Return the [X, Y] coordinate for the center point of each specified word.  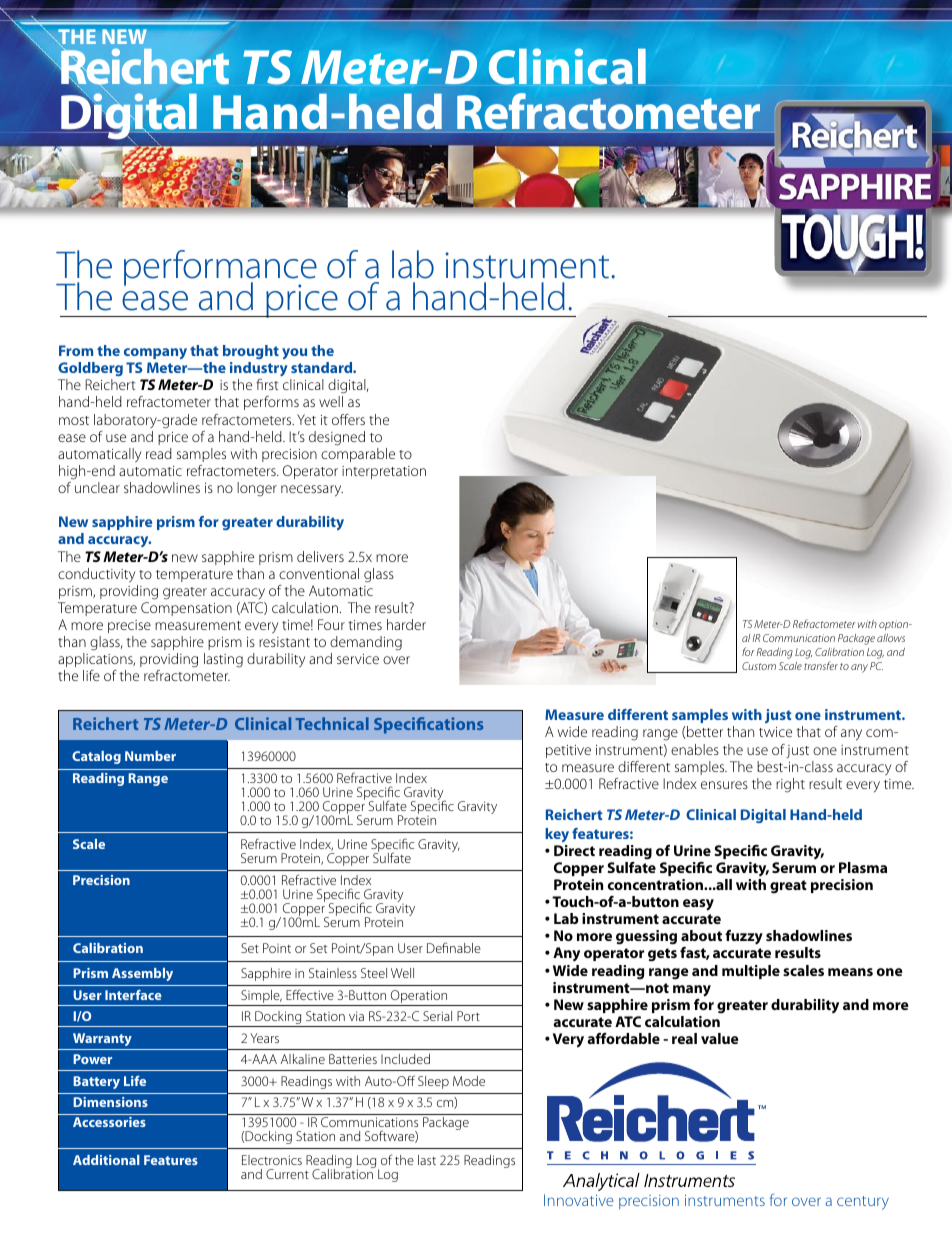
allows [891, 638]
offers [348, 419]
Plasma [863, 867]
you [294, 353]
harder [406, 624]
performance [220, 269]
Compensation [186, 609]
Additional [106, 1160]
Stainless [333, 973]
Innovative [578, 1200]
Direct [574, 850]
